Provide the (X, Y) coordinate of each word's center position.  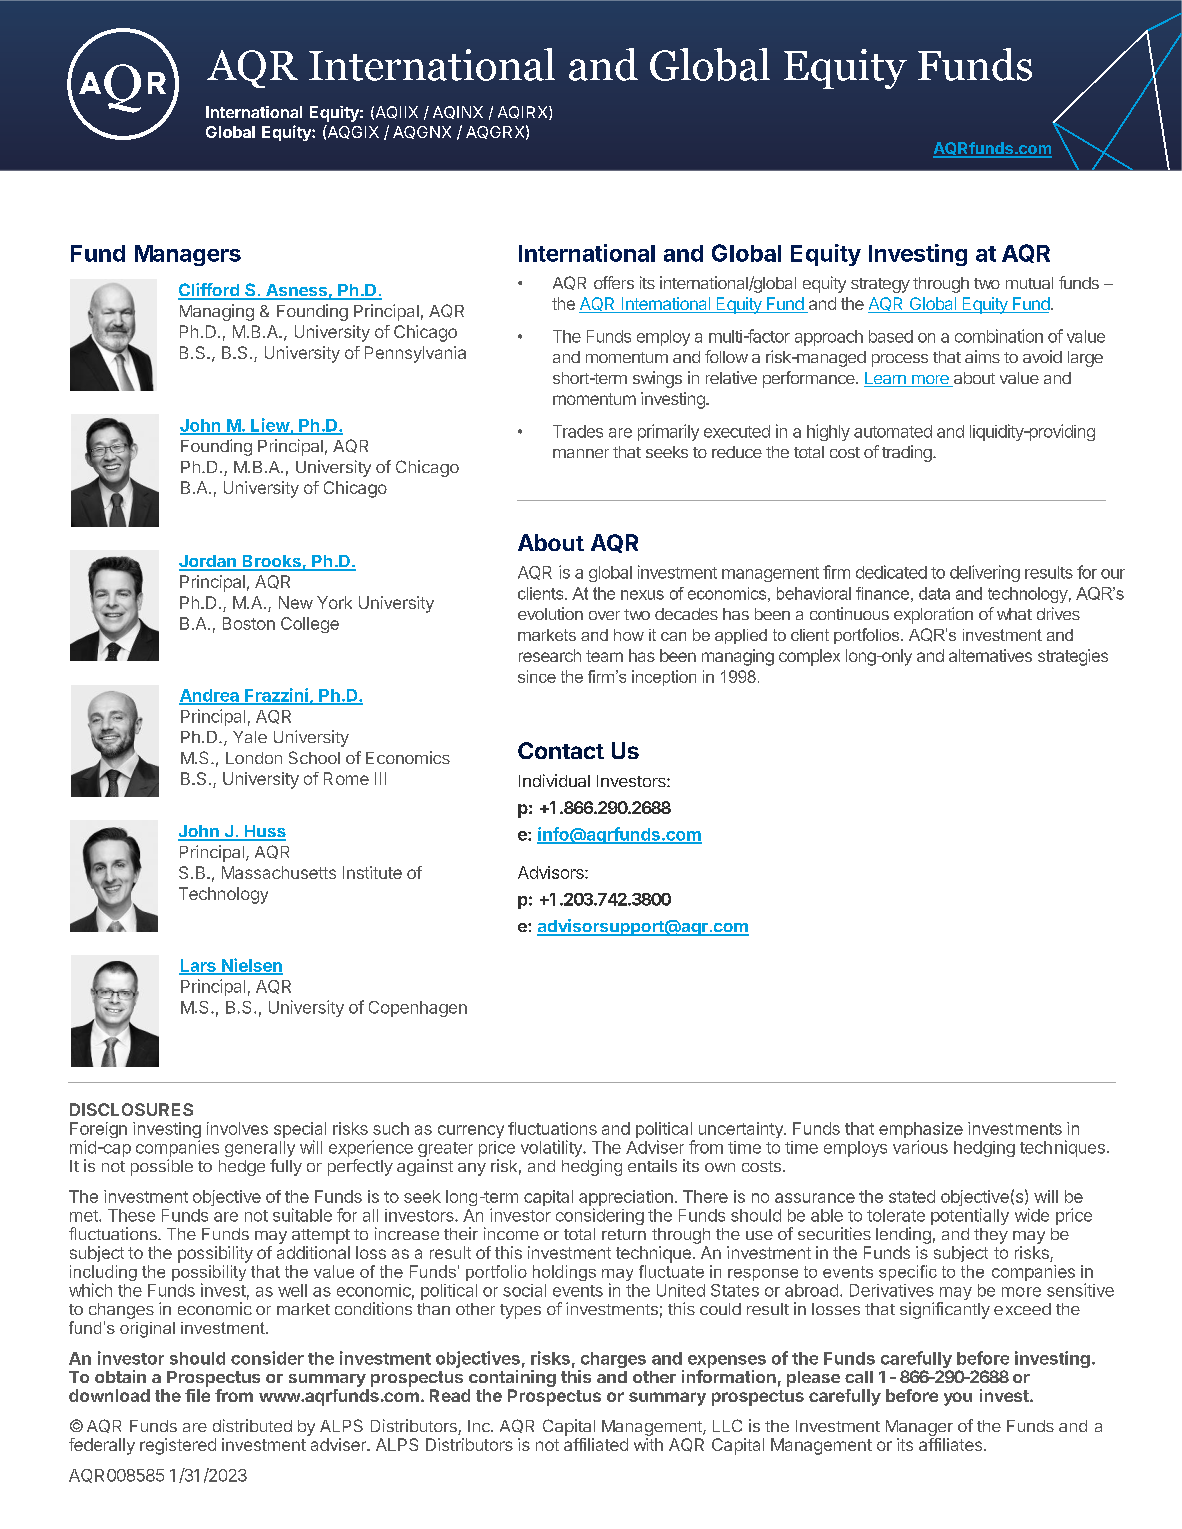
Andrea (210, 696)
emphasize (921, 1131)
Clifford (209, 291)
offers (614, 282)
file (197, 1395)
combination (999, 336)
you (958, 1399)
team (604, 656)
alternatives (990, 655)
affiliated (596, 1444)
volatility (552, 1148)
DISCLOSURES (131, 1109)
